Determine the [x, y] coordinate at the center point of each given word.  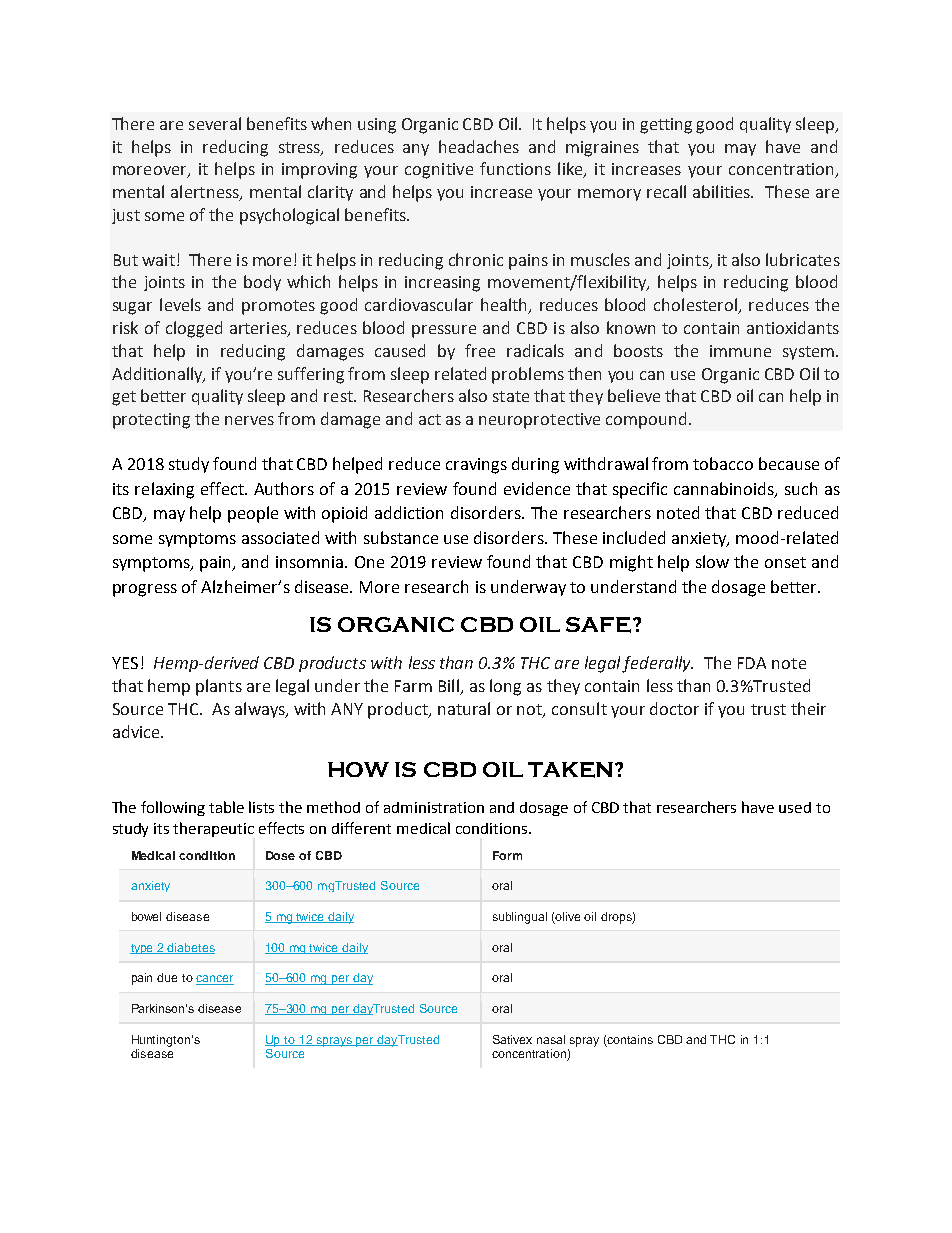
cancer [215, 980]
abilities [723, 191]
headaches [479, 146]
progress [145, 590]
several [215, 123]
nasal [551, 1039]
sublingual [520, 918]
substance [401, 537]
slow [712, 561]
